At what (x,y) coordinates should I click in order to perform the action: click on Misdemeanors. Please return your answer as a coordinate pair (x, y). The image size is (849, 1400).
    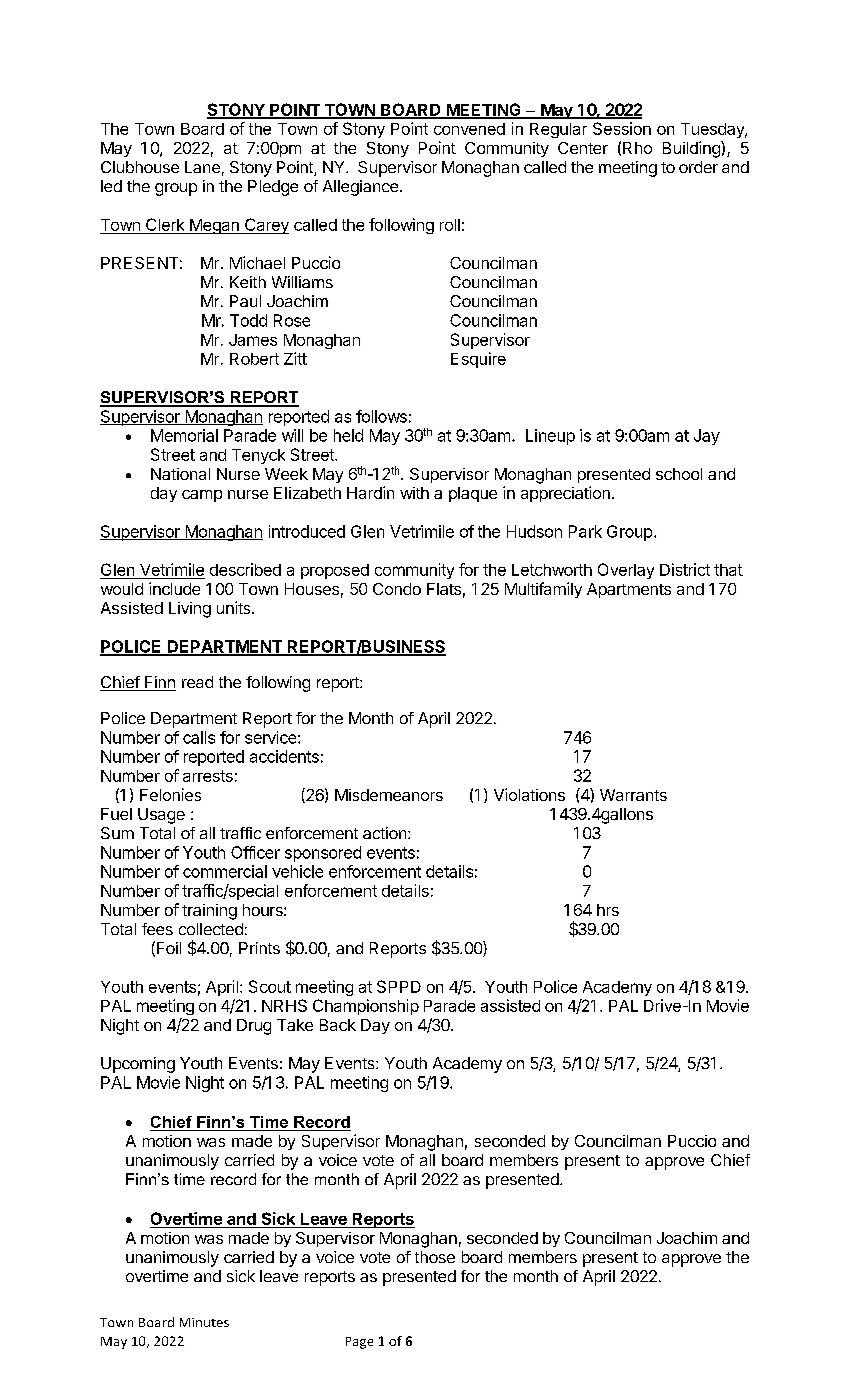
    Looking at the image, I should click on (389, 795).
